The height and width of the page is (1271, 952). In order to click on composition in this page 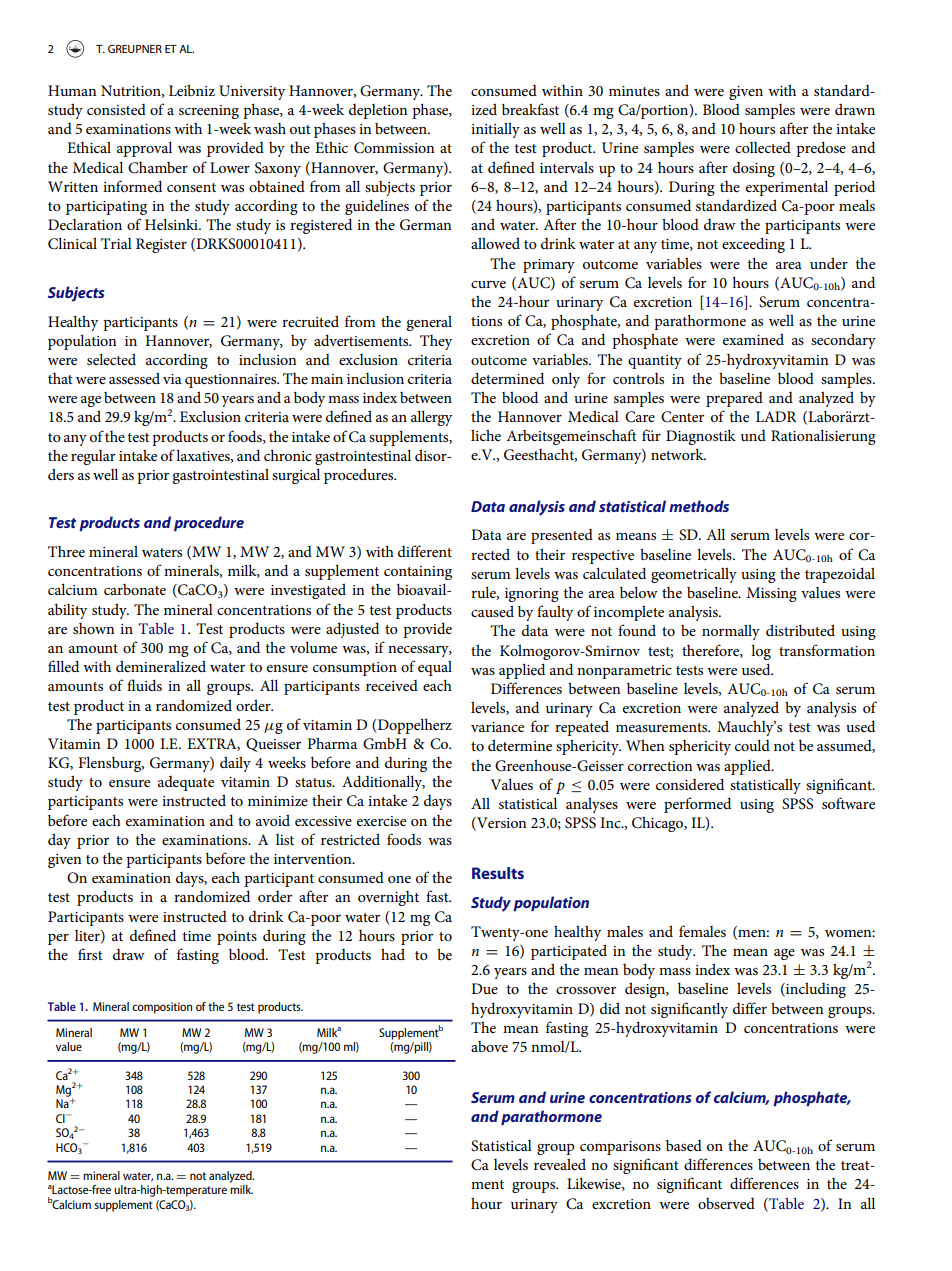, I will do `click(162, 1008)`.
